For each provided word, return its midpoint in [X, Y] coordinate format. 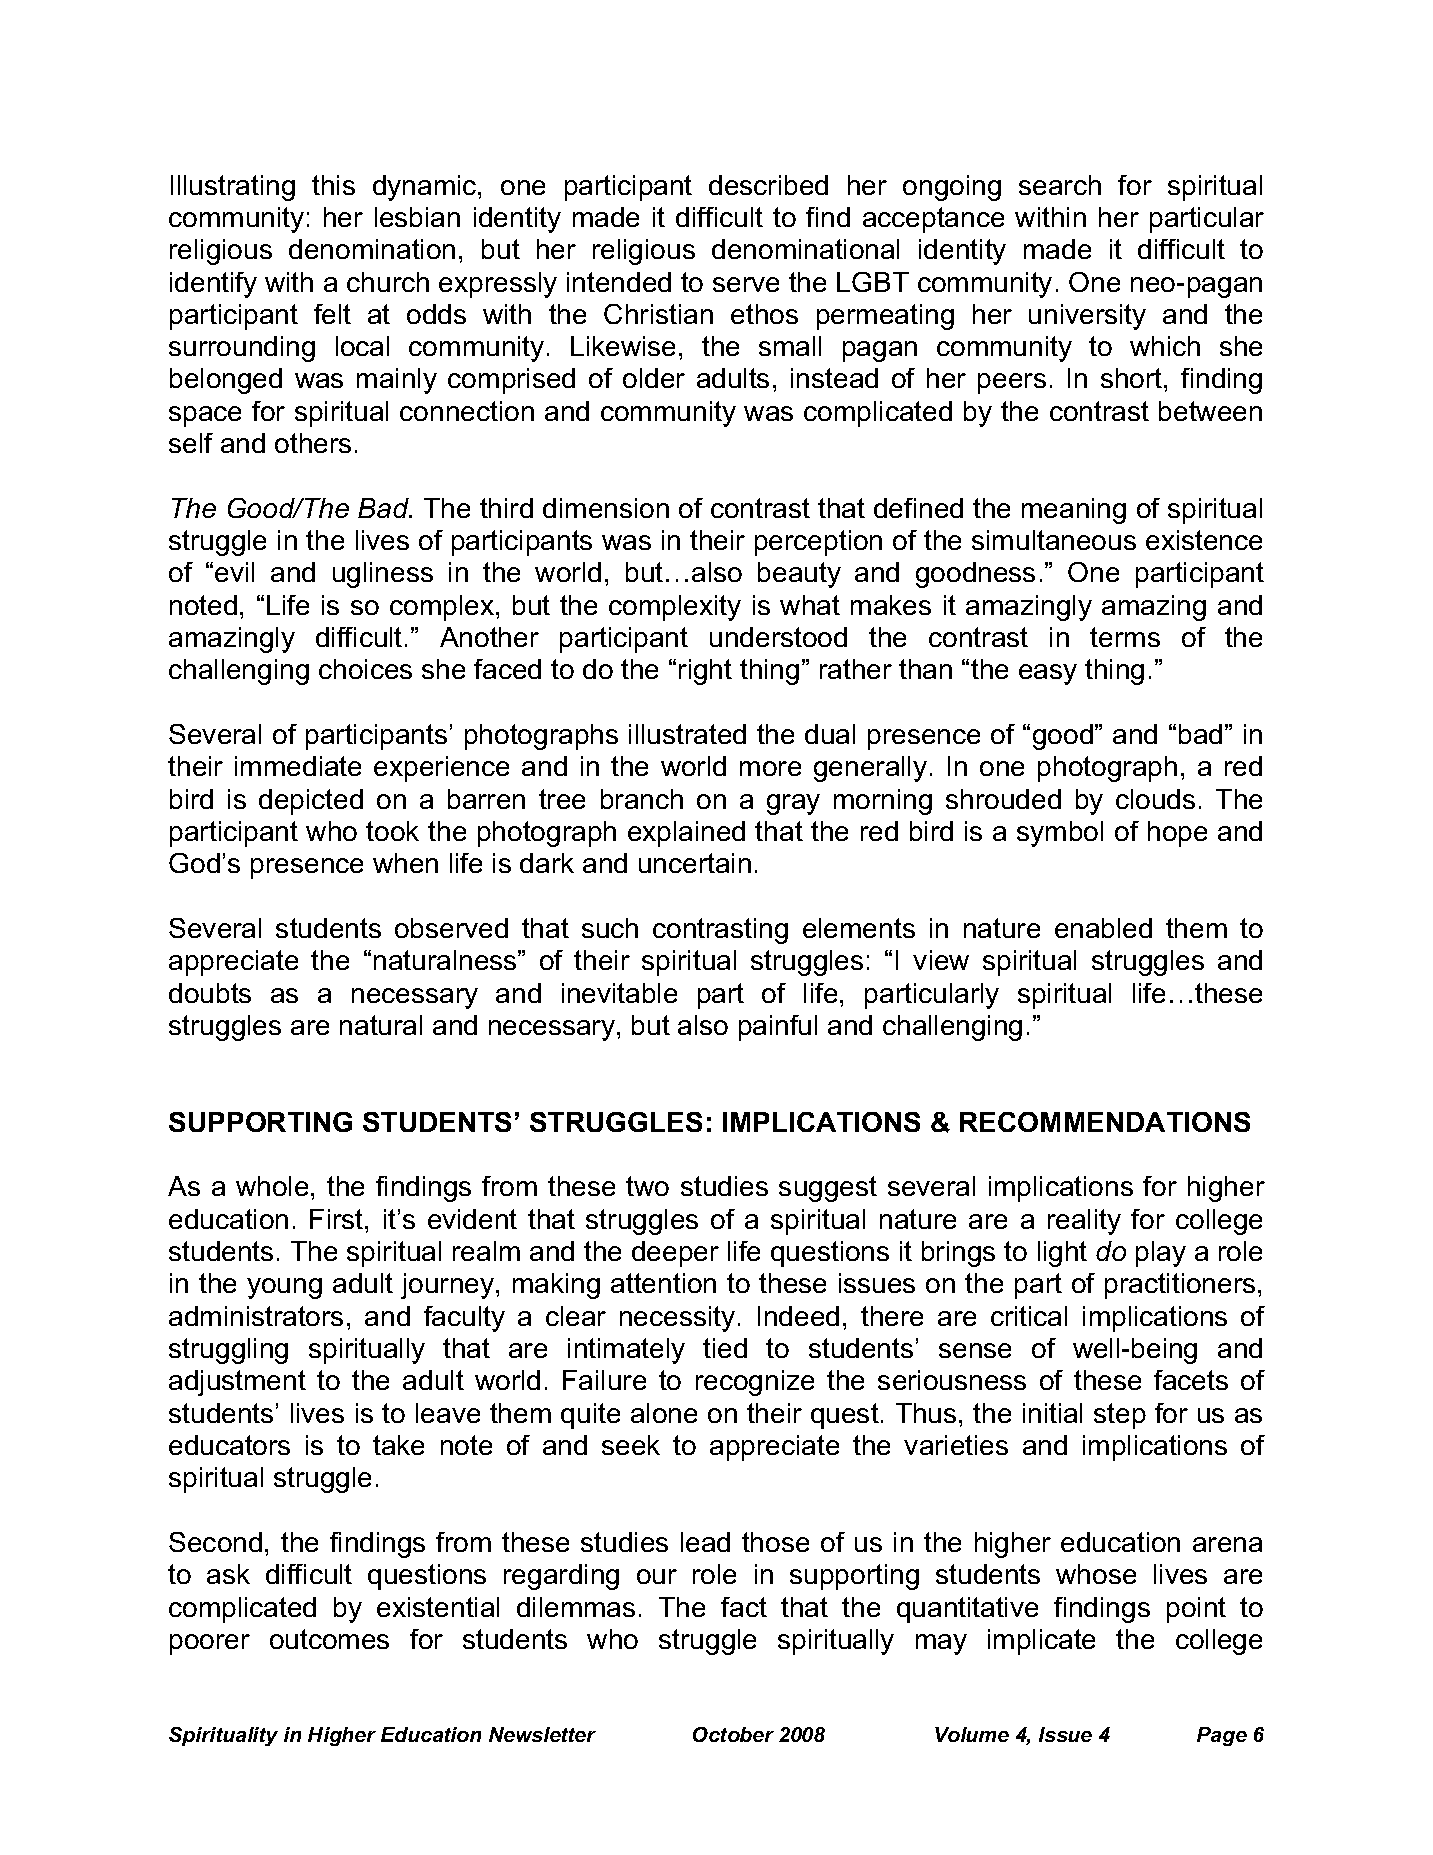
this [333, 185]
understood [778, 637]
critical [1029, 1316]
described [768, 185]
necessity [677, 1319]
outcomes [329, 1639]
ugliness [383, 575]
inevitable [619, 993]
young [284, 1288]
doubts [210, 993]
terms [1125, 637]
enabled [1103, 928]
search [1060, 185]
